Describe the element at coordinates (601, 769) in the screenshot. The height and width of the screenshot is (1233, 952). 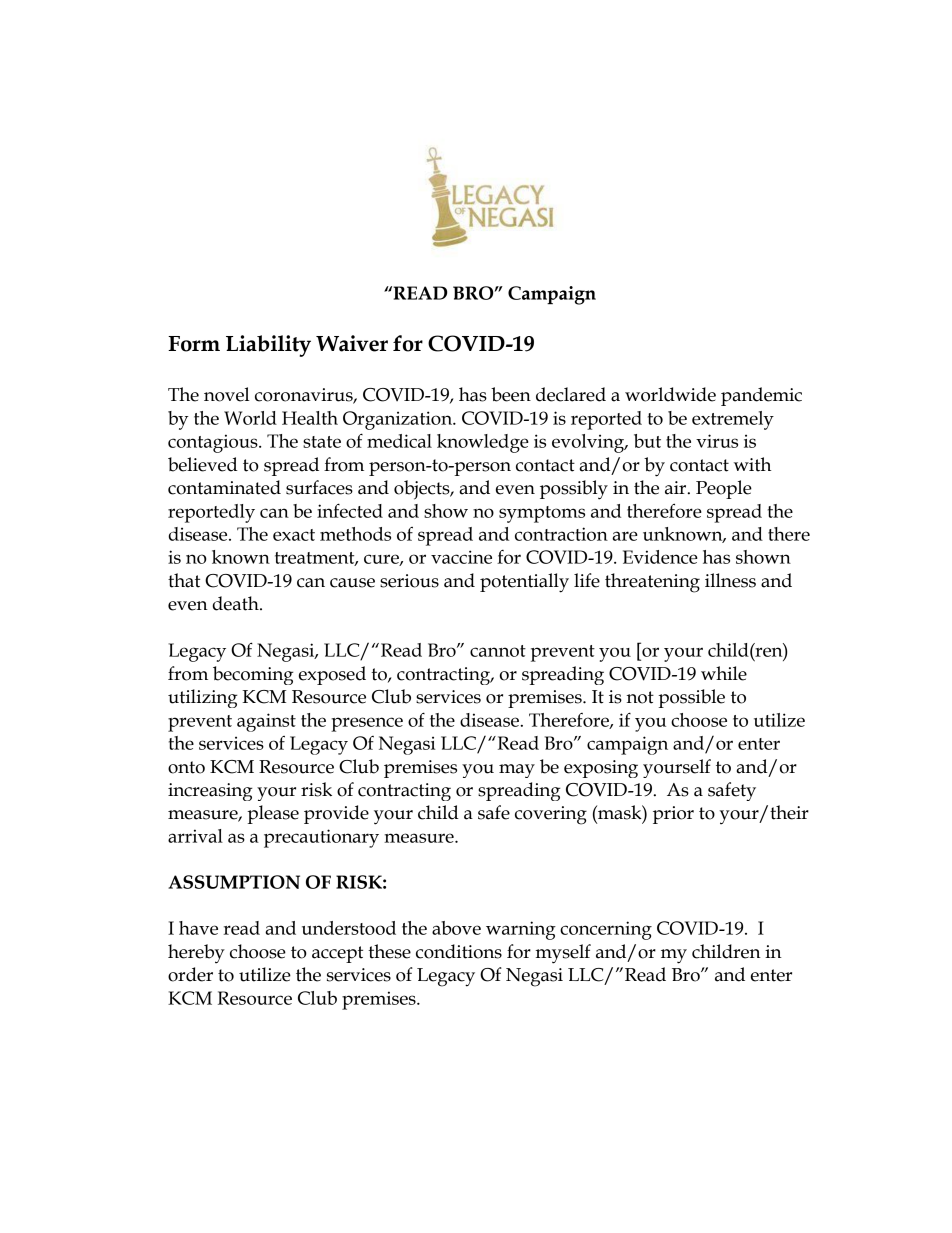
I see `exposing` at that location.
